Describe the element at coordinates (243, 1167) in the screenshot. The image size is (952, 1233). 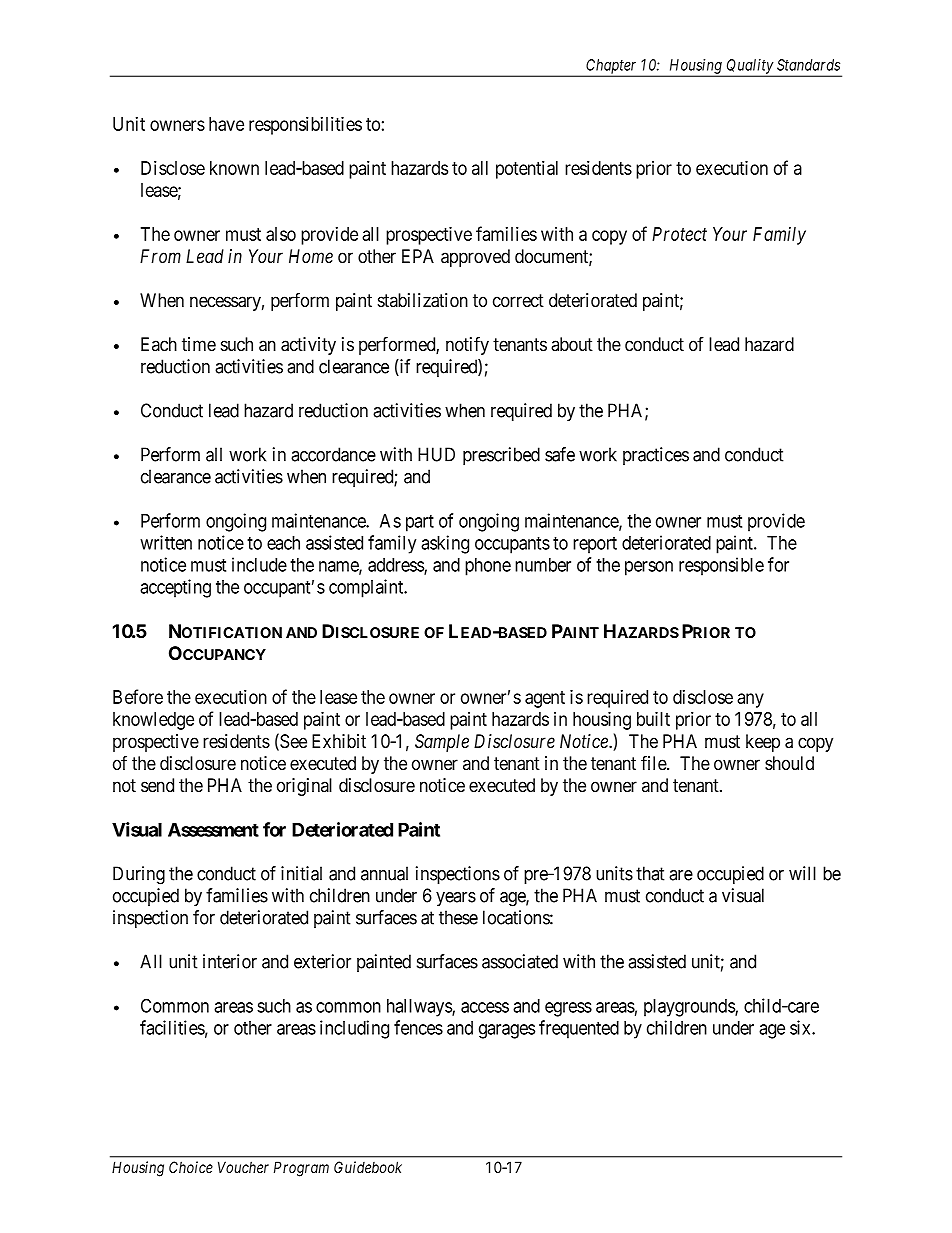
I see `Voucher` at that location.
